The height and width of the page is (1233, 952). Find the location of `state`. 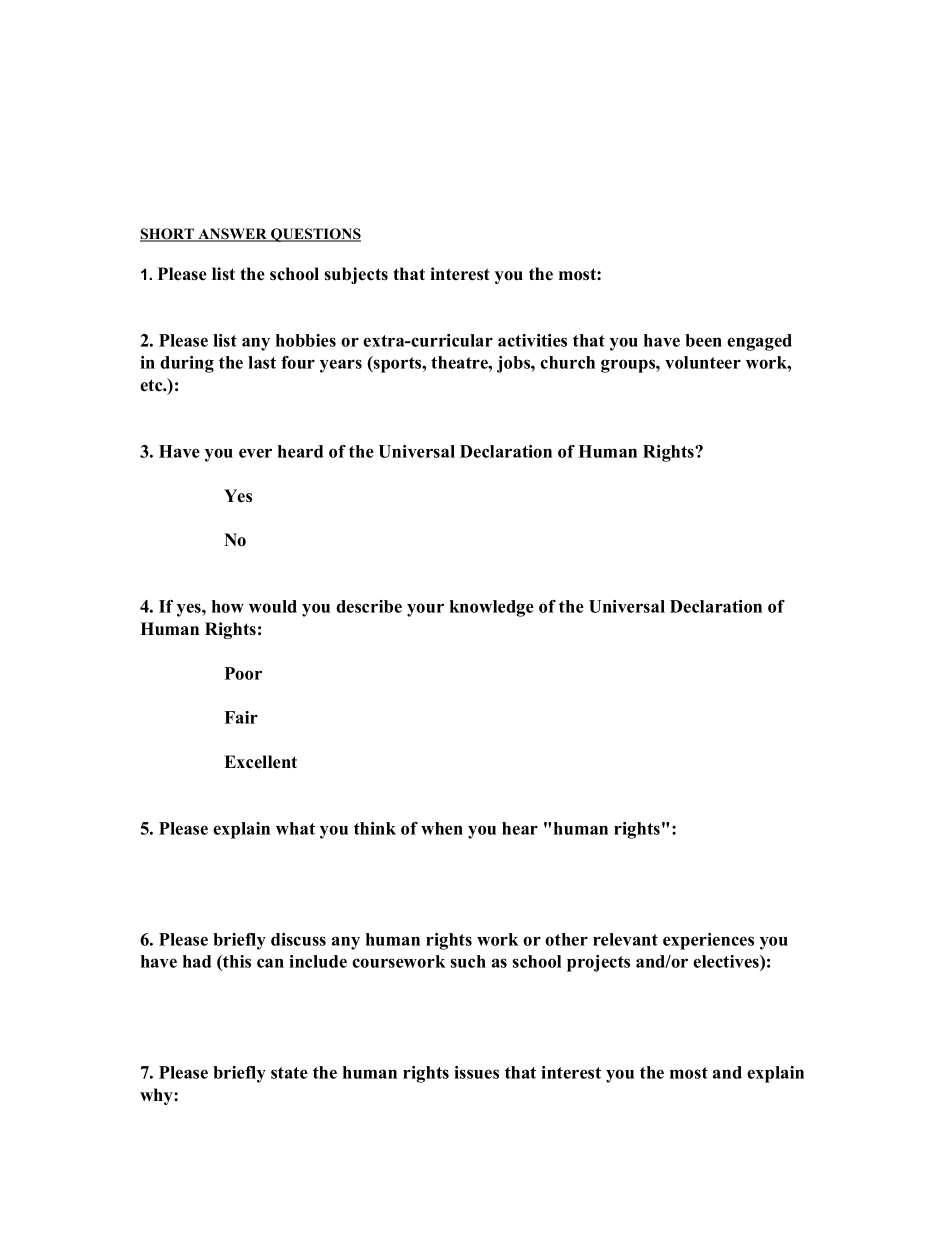

state is located at coordinates (289, 1073).
